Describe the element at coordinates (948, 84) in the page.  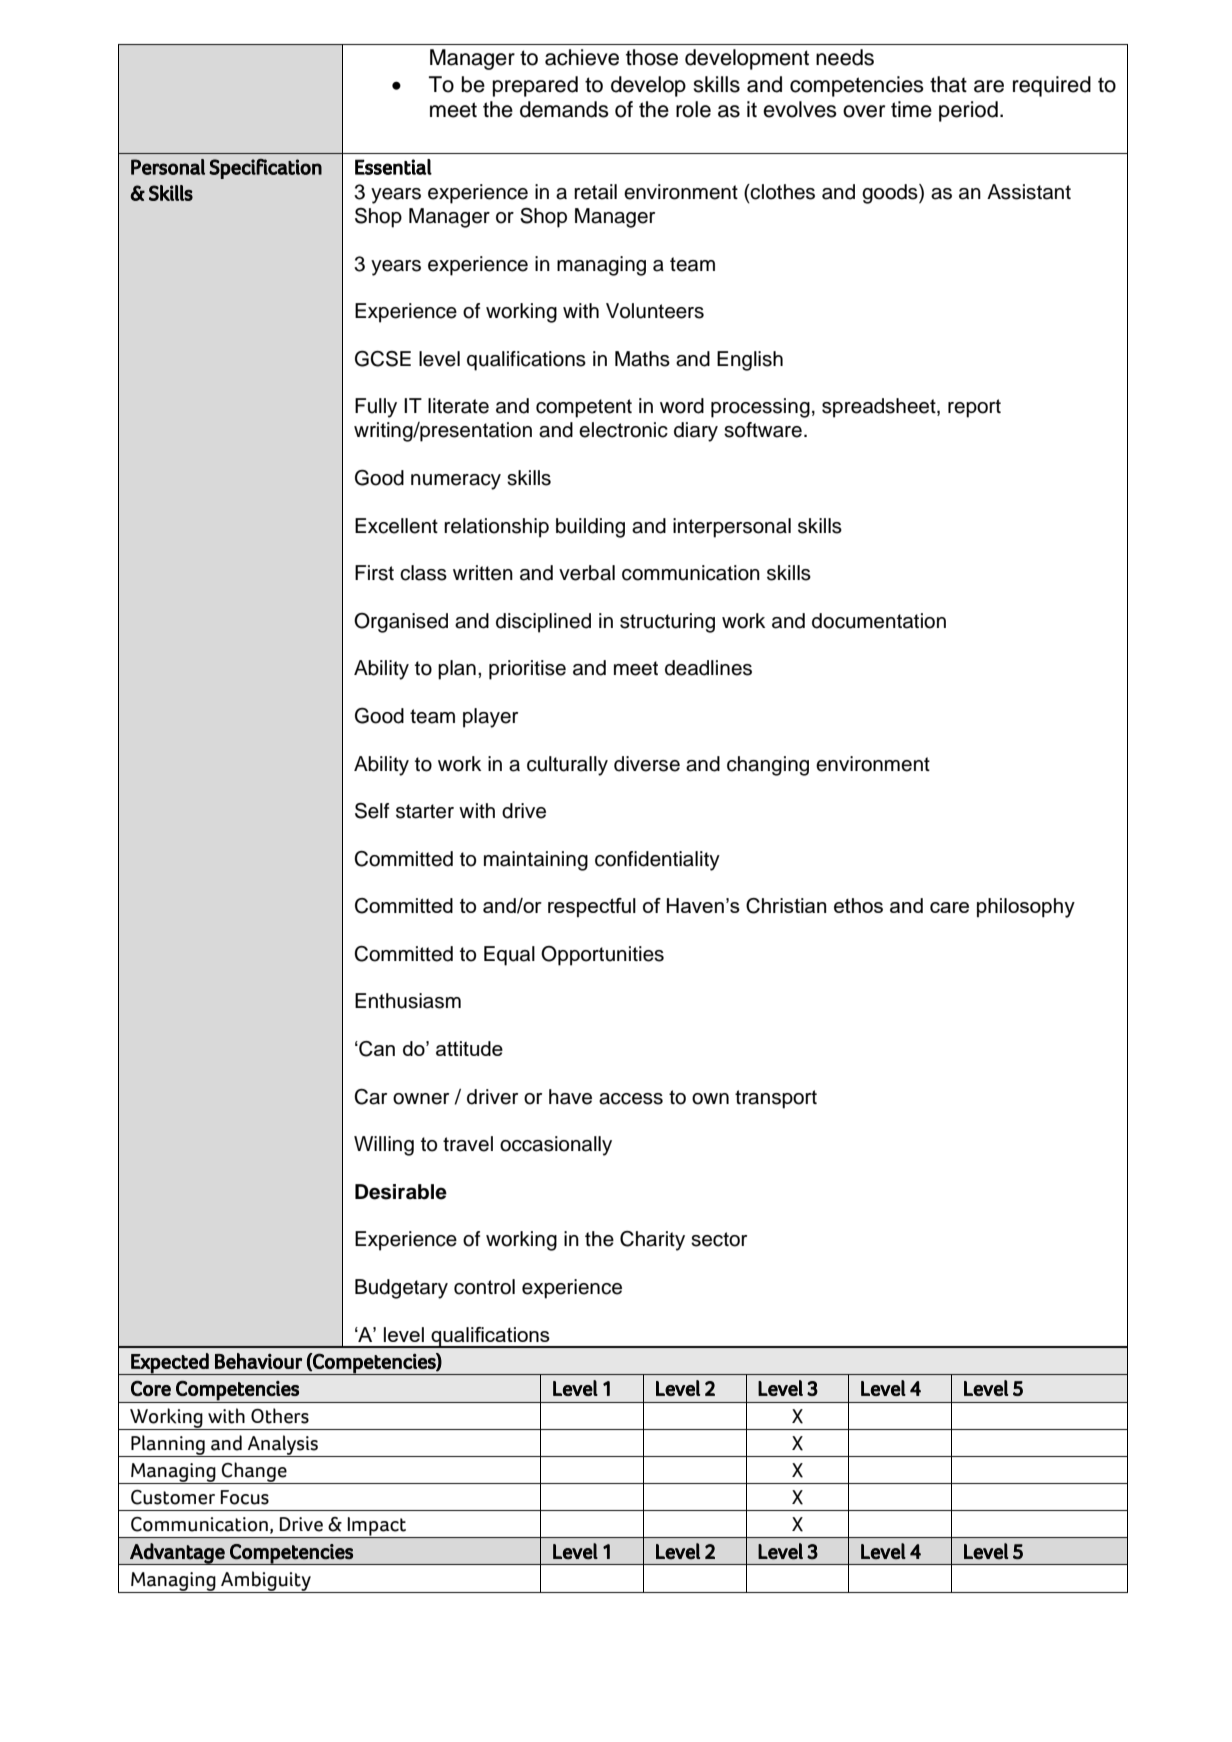
I see `that` at that location.
